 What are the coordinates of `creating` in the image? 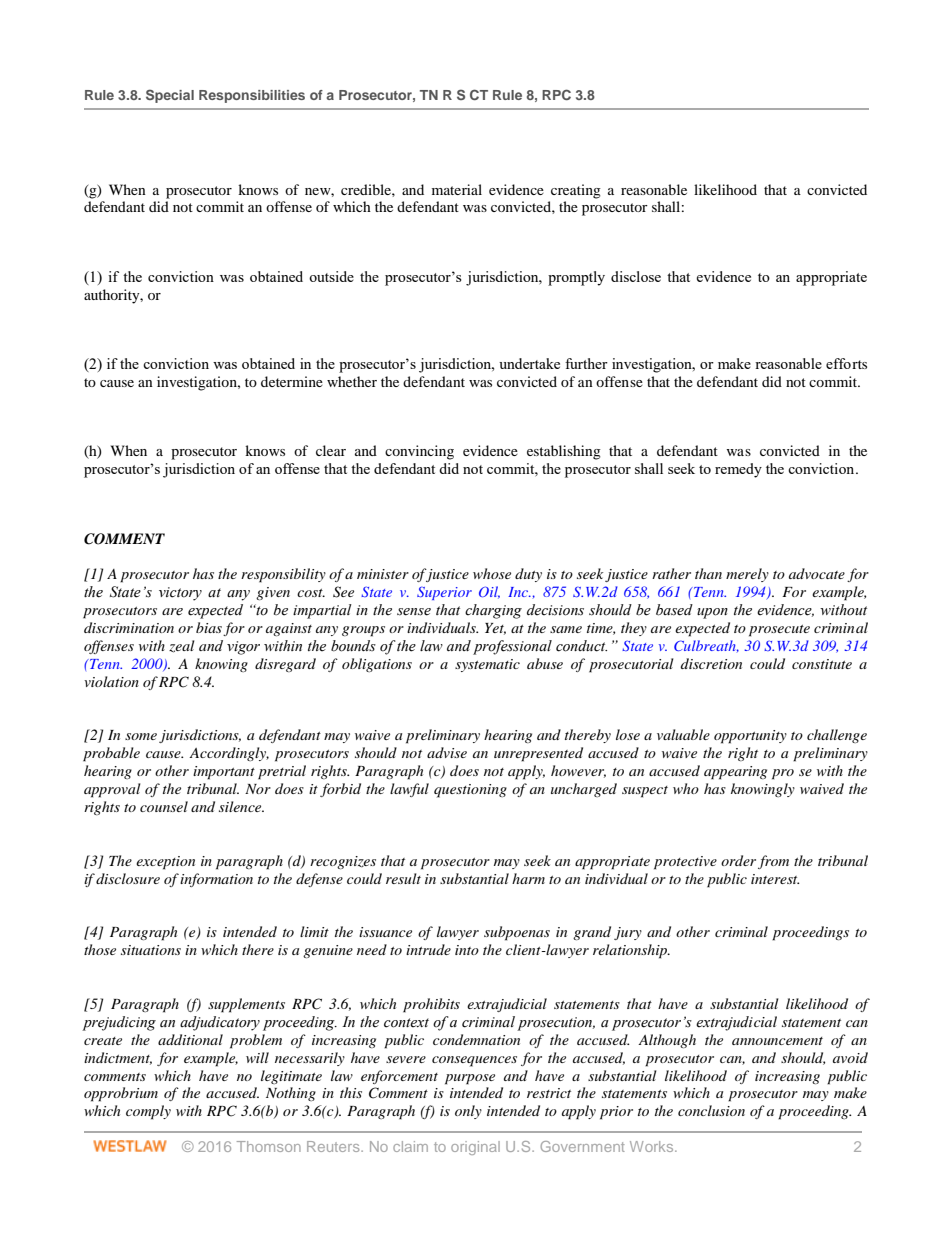 It's located at (576, 191).
